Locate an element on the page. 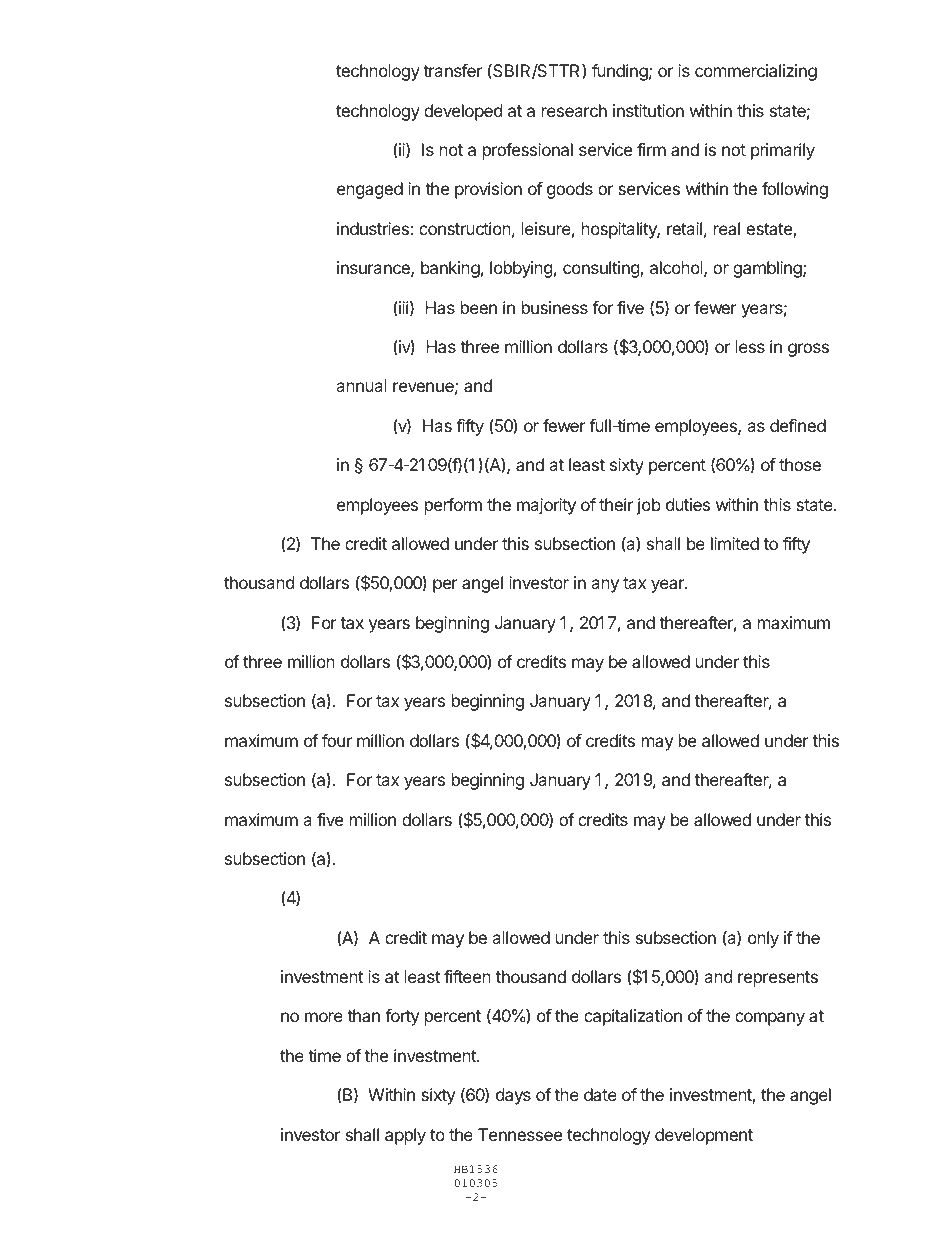 Image resolution: width=952 pixels, height=1233 pixels. transfer is located at coordinates (452, 70).
